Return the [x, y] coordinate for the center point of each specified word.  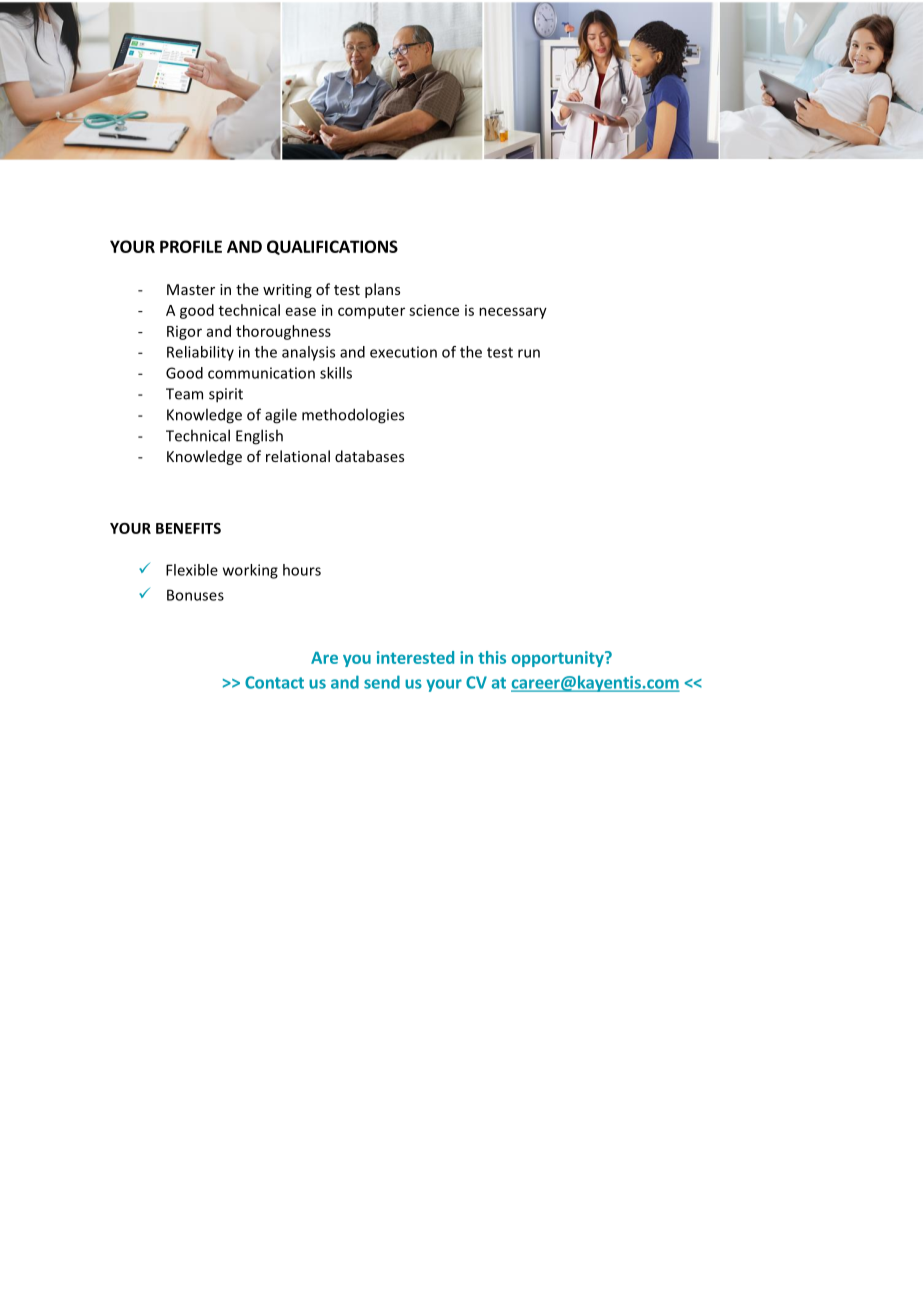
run [529, 353]
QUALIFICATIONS [332, 247]
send [382, 682]
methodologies [353, 416]
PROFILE [191, 246]
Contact [274, 682]
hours [302, 570]
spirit [226, 395]
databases [369, 456]
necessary [513, 313]
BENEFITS [188, 528]
